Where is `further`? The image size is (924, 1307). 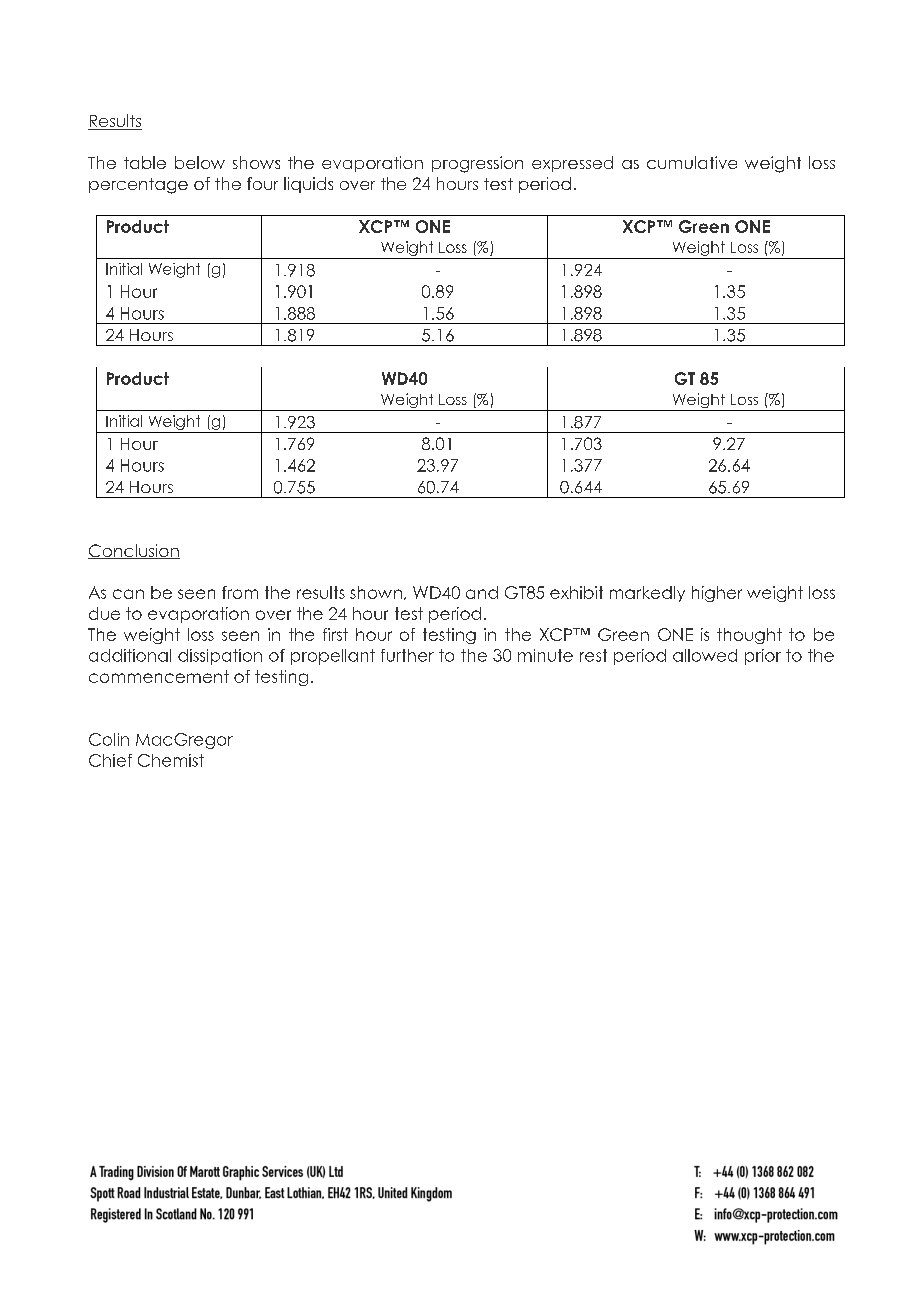
further is located at coordinates (407, 655).
